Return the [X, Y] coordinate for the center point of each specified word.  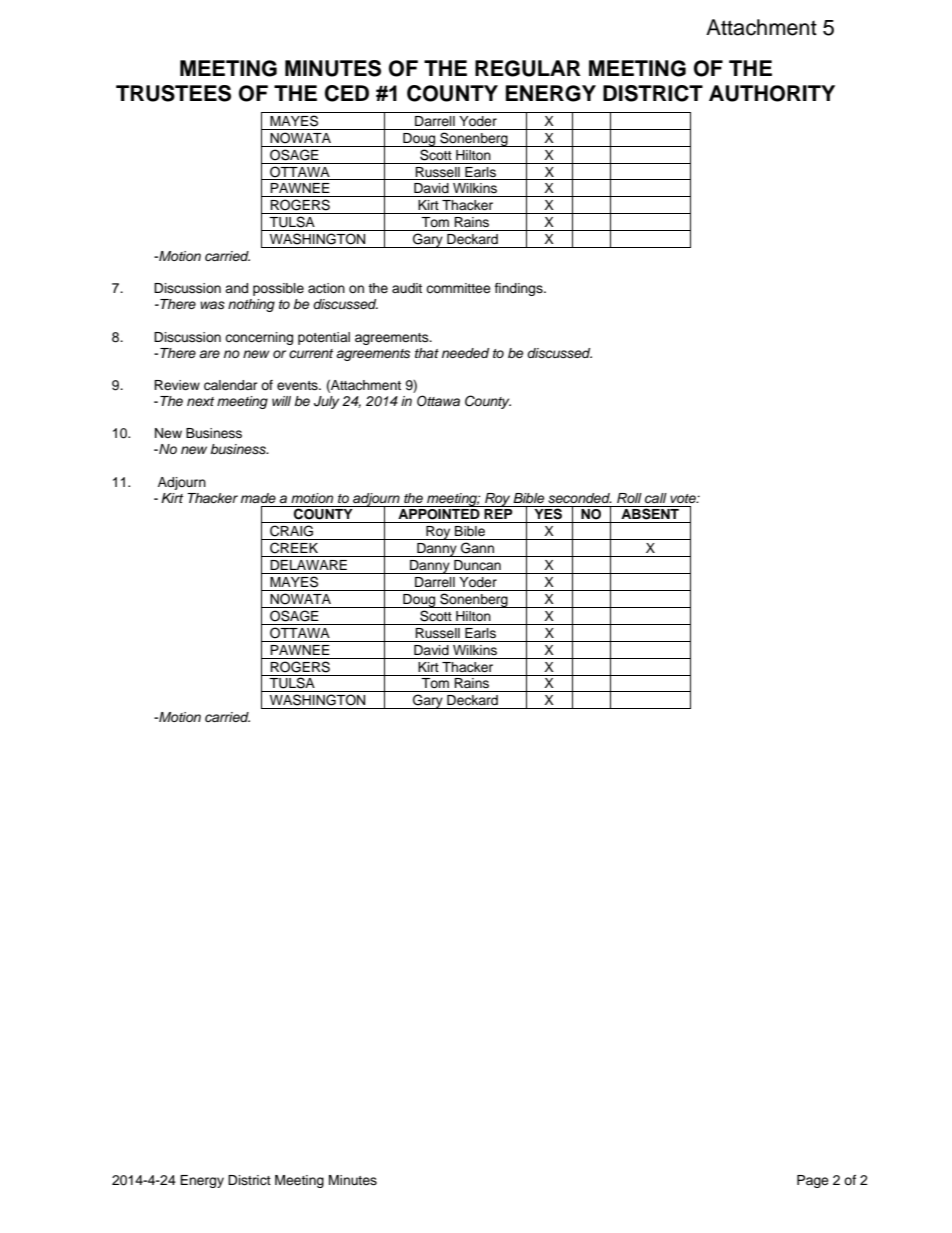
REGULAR [528, 68]
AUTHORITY [772, 93]
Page [813, 1181]
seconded [580, 498]
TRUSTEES [173, 93]
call [656, 498]
